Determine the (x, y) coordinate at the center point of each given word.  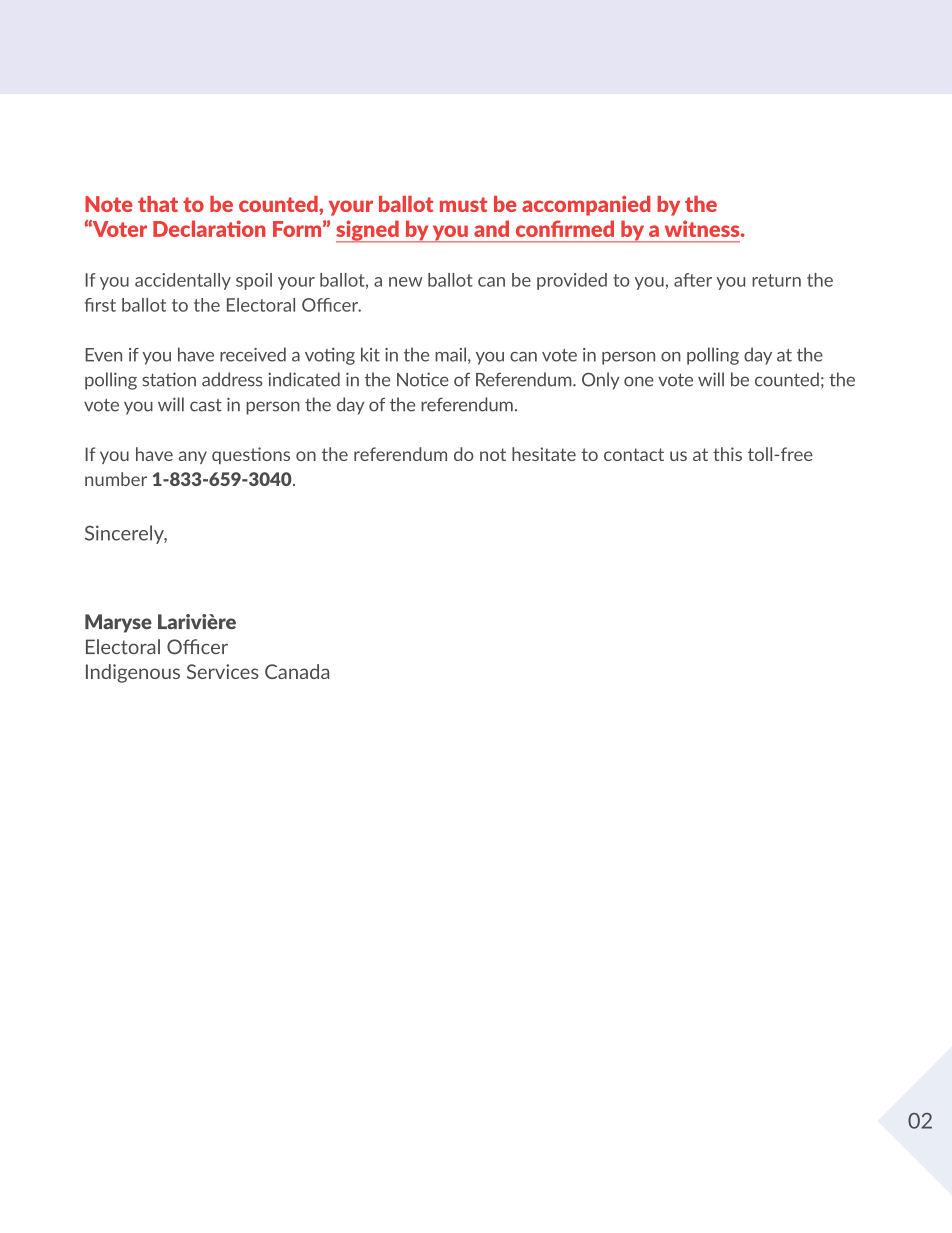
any (193, 457)
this (727, 454)
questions (251, 455)
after (693, 280)
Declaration (209, 228)
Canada (297, 671)
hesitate (544, 454)
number (116, 479)
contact (634, 454)
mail (450, 354)
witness (703, 228)
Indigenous (133, 673)
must (463, 204)
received (253, 354)
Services (223, 671)
